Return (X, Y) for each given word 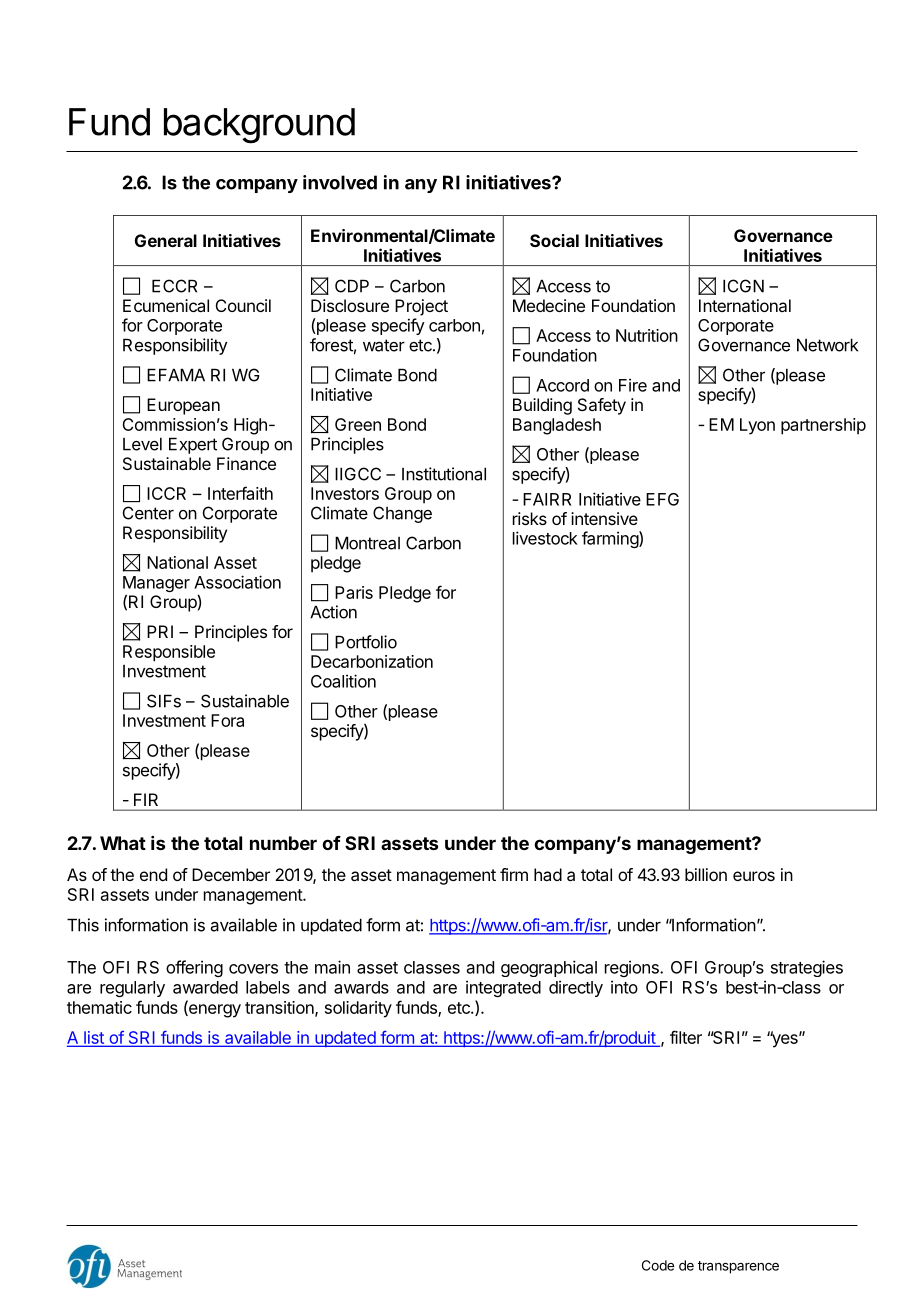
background (259, 126)
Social (554, 240)
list (94, 1039)
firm (514, 874)
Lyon (757, 426)
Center (148, 513)
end (153, 874)
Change (402, 514)
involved (340, 182)
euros (754, 876)
